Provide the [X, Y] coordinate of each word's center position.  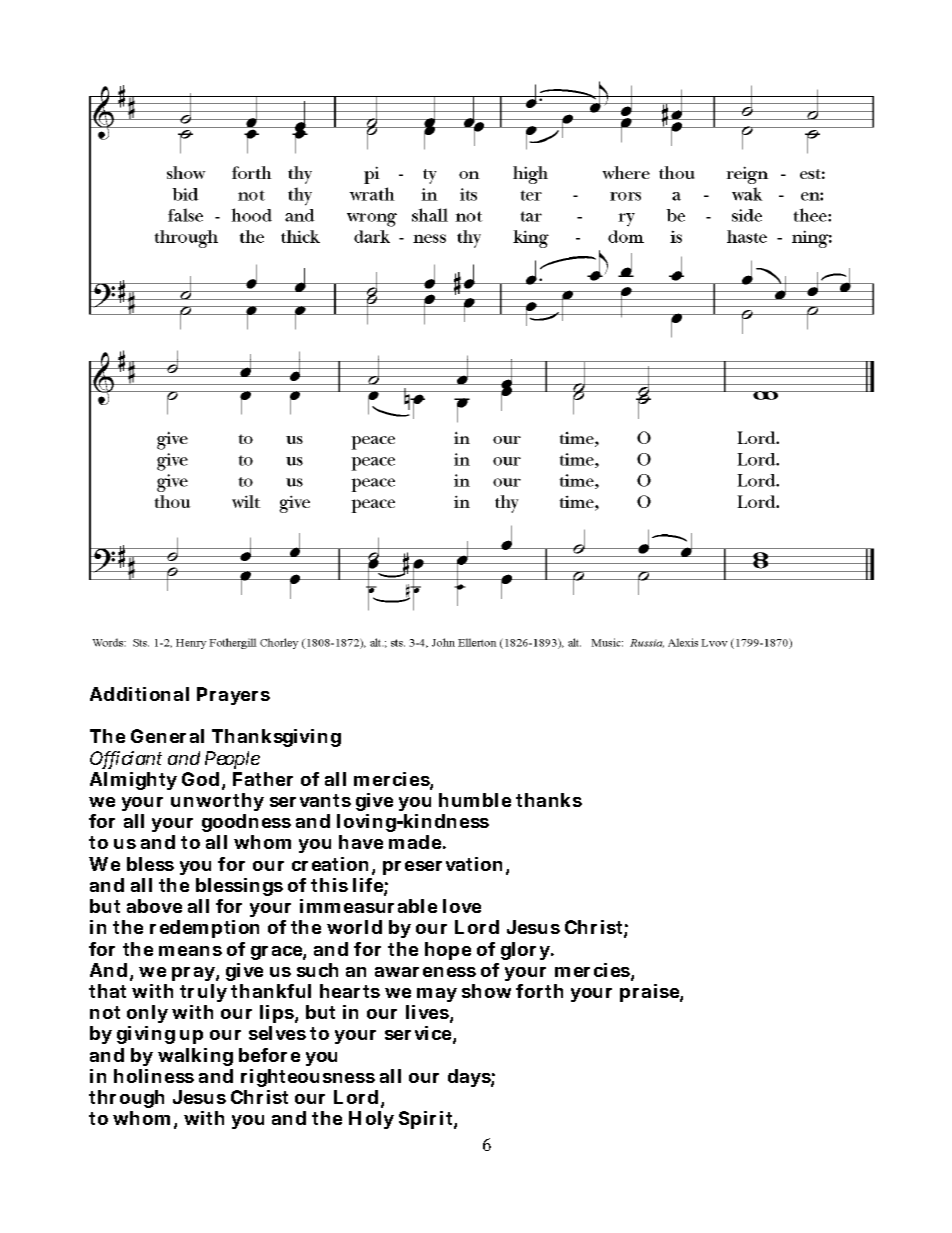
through [126, 1101]
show [486, 991]
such [317, 970]
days [470, 1078]
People [232, 760]
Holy [371, 1120]
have [361, 842]
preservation [445, 866]
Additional [139, 694]
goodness [246, 825]
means [190, 951]
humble [475, 800]
